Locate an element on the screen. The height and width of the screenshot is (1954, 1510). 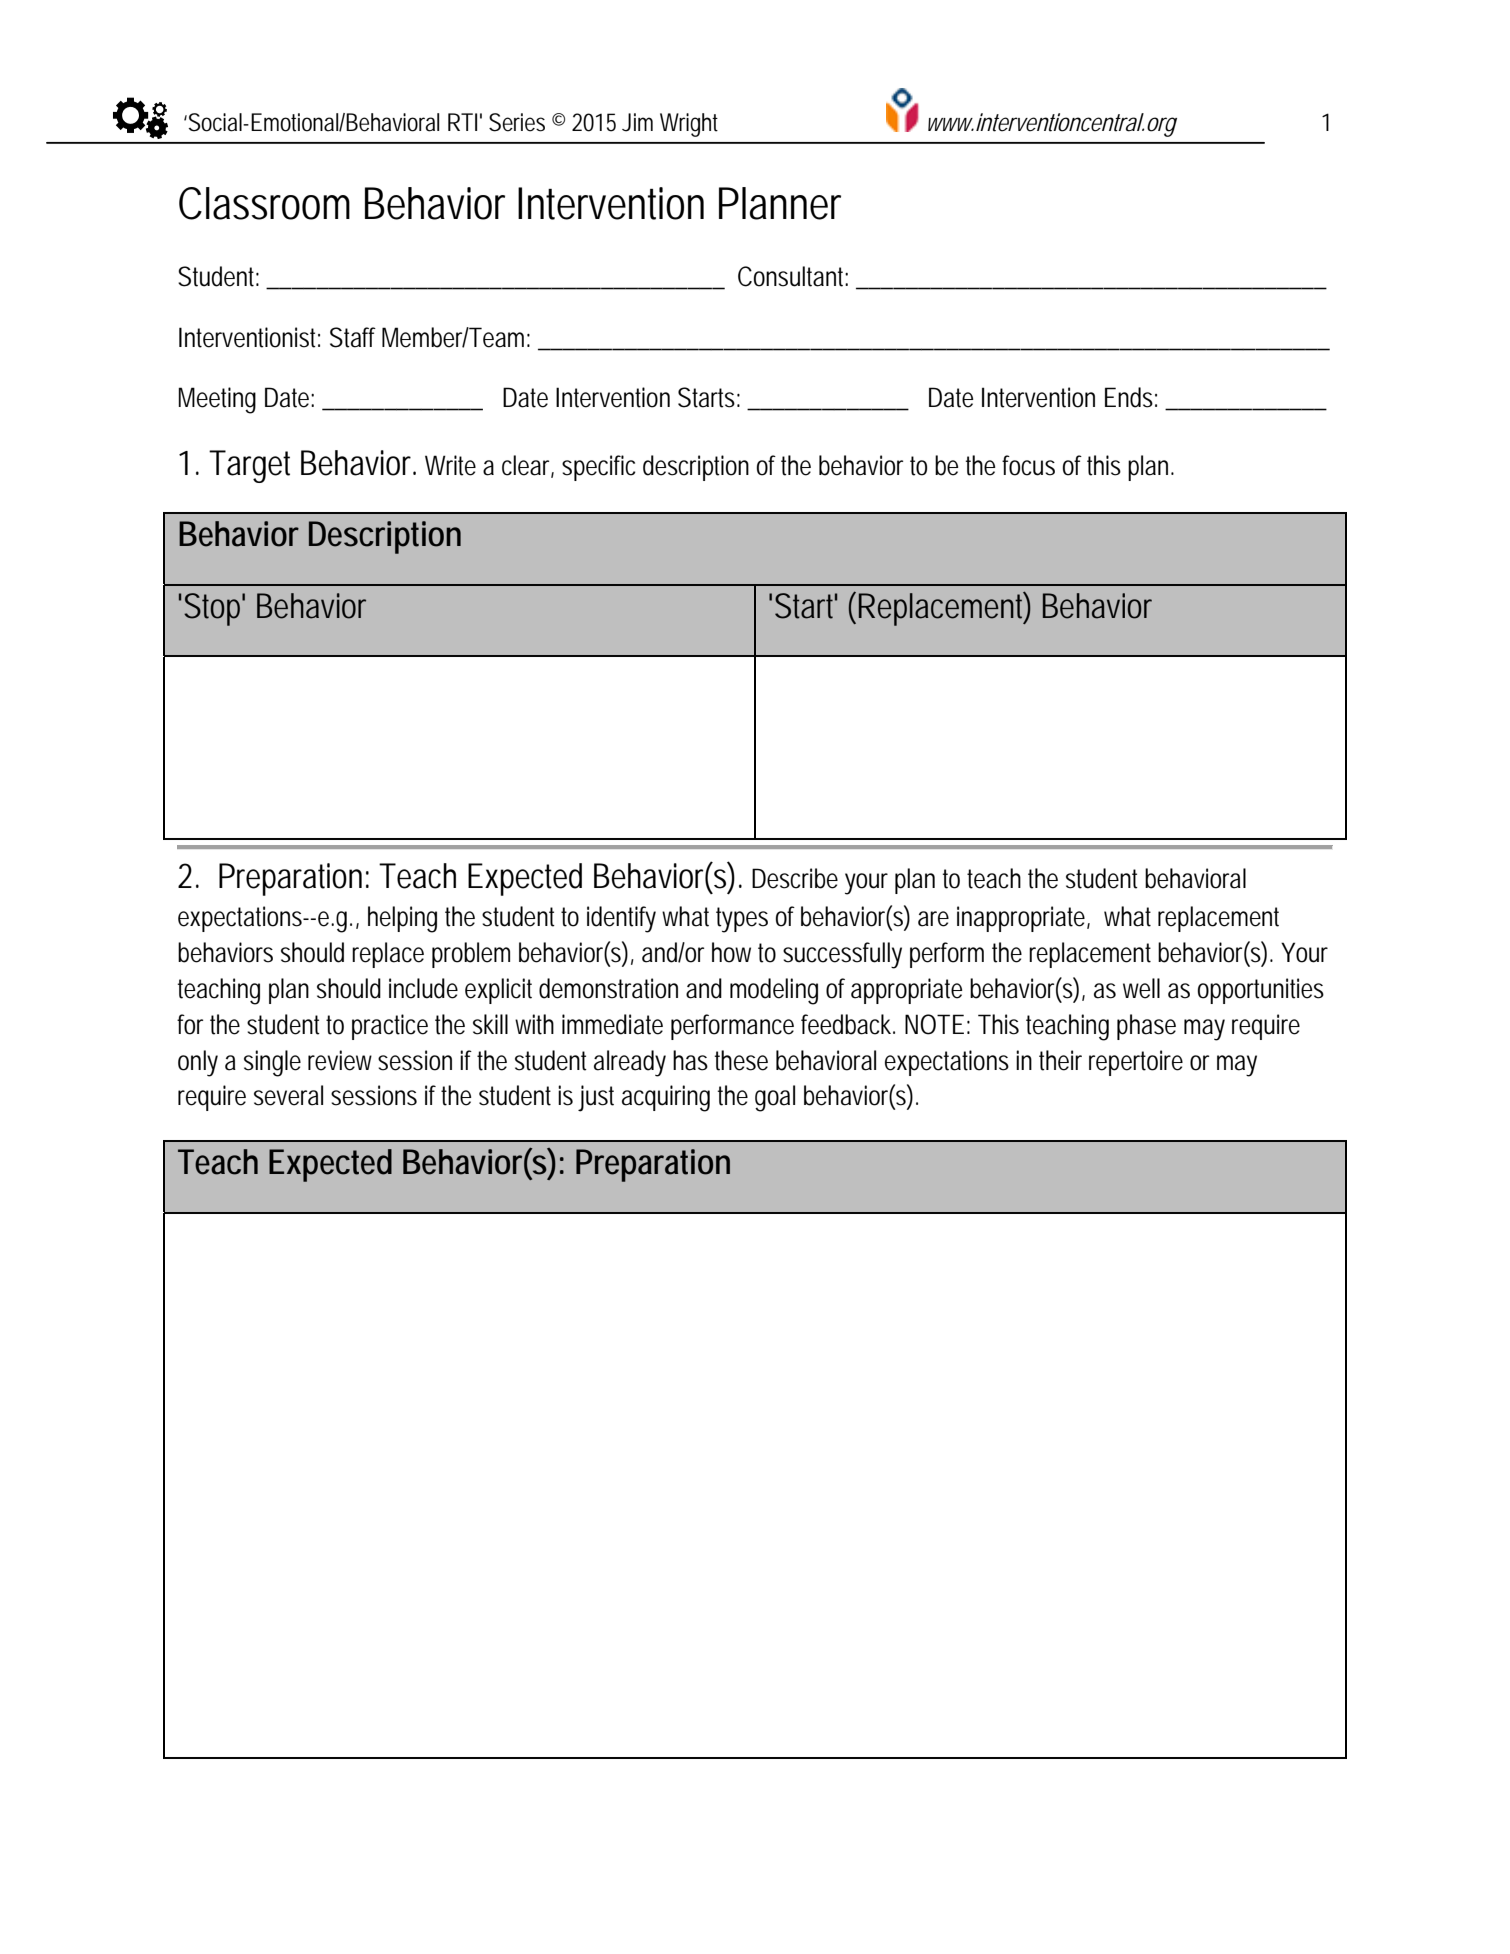
specific is located at coordinates (599, 468).
